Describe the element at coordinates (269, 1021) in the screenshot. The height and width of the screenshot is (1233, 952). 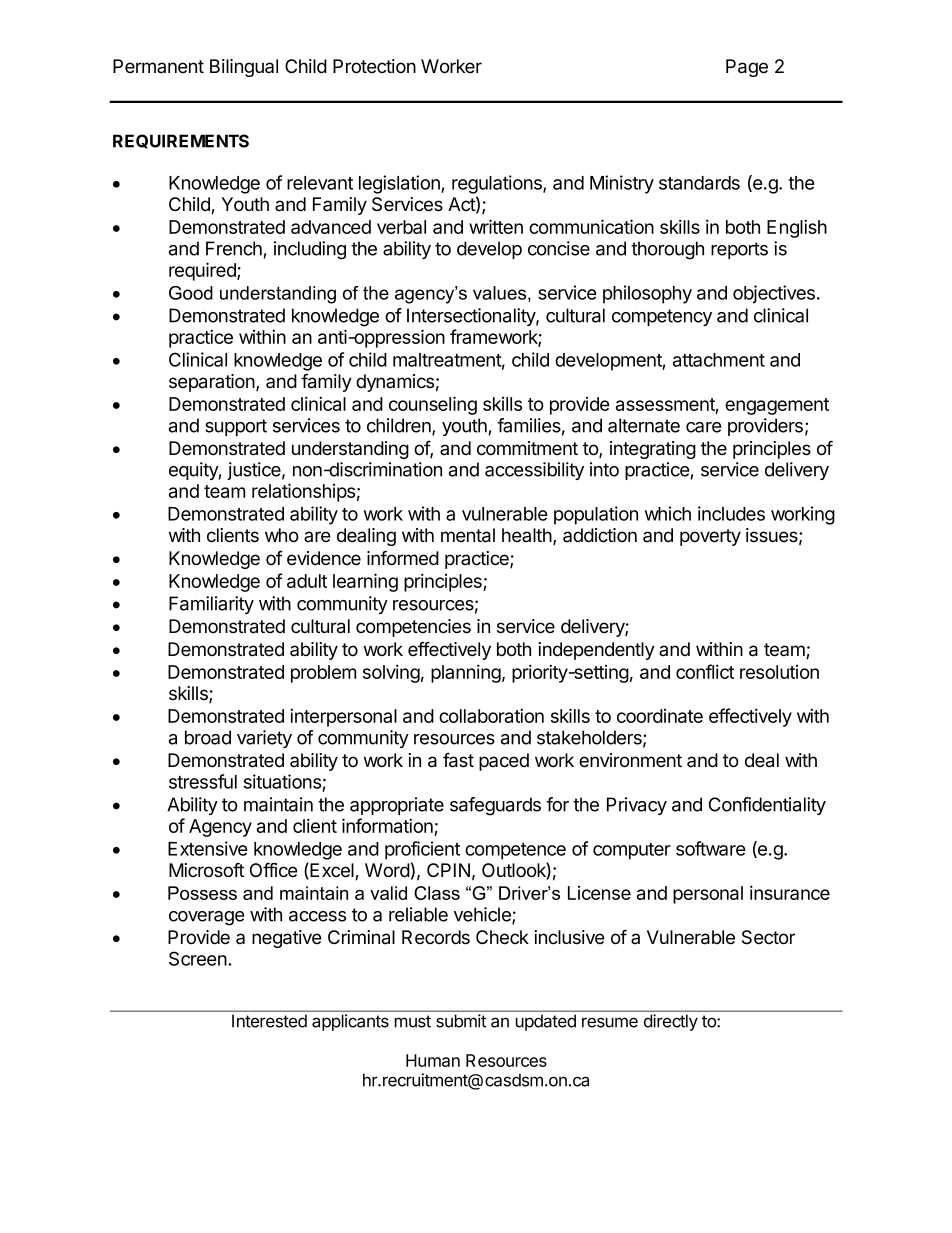
I see `Interested` at that location.
